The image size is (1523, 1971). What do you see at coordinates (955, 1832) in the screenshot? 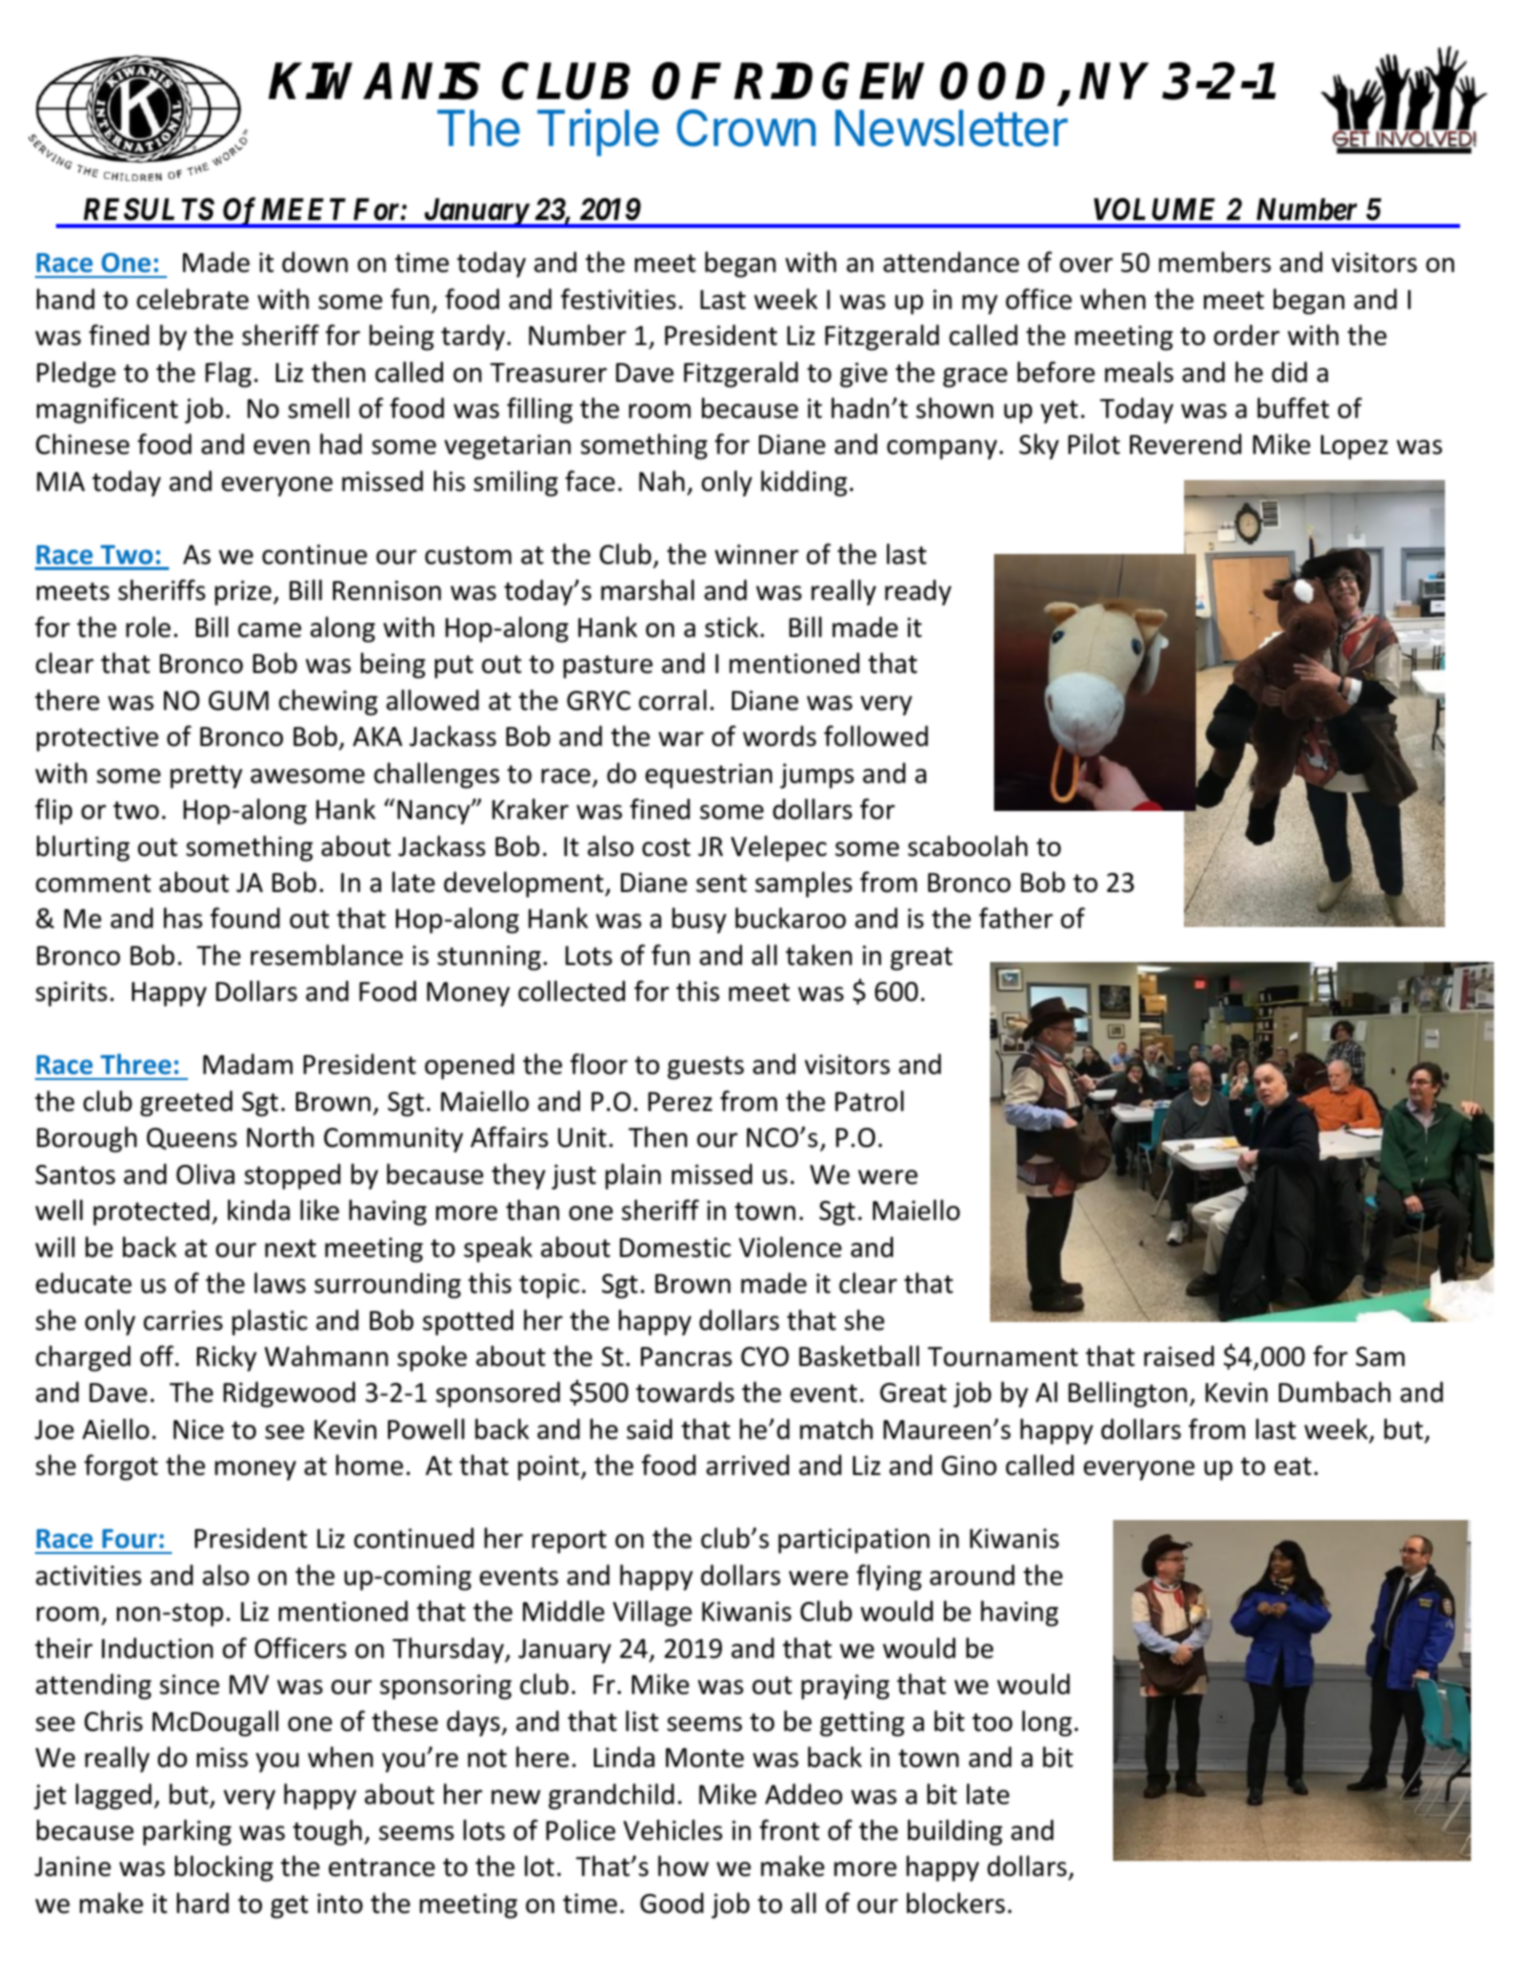
I see `building` at bounding box center [955, 1832].
